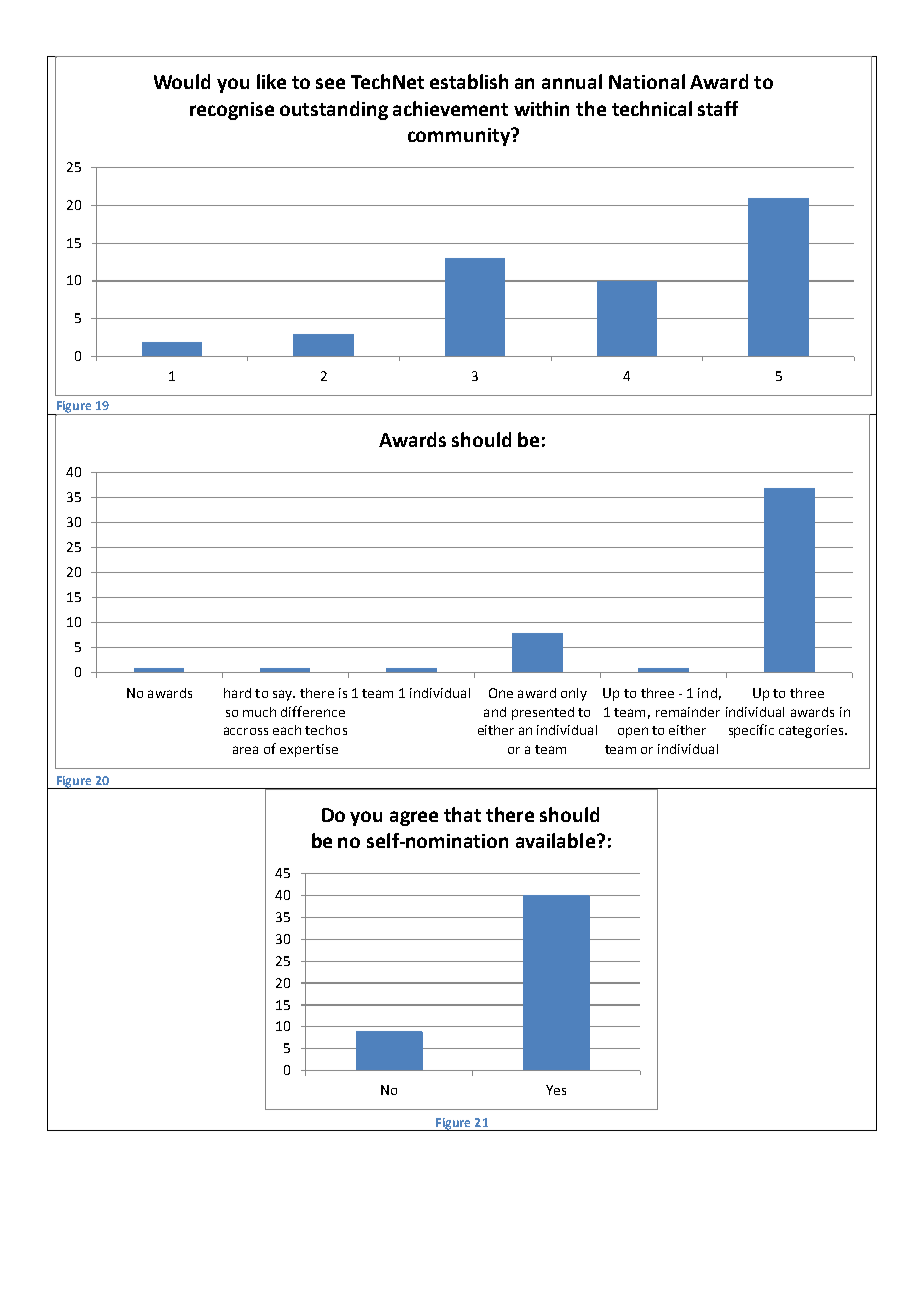 This screenshot has height=1308, width=924. I want to click on staff, so click(718, 108).
